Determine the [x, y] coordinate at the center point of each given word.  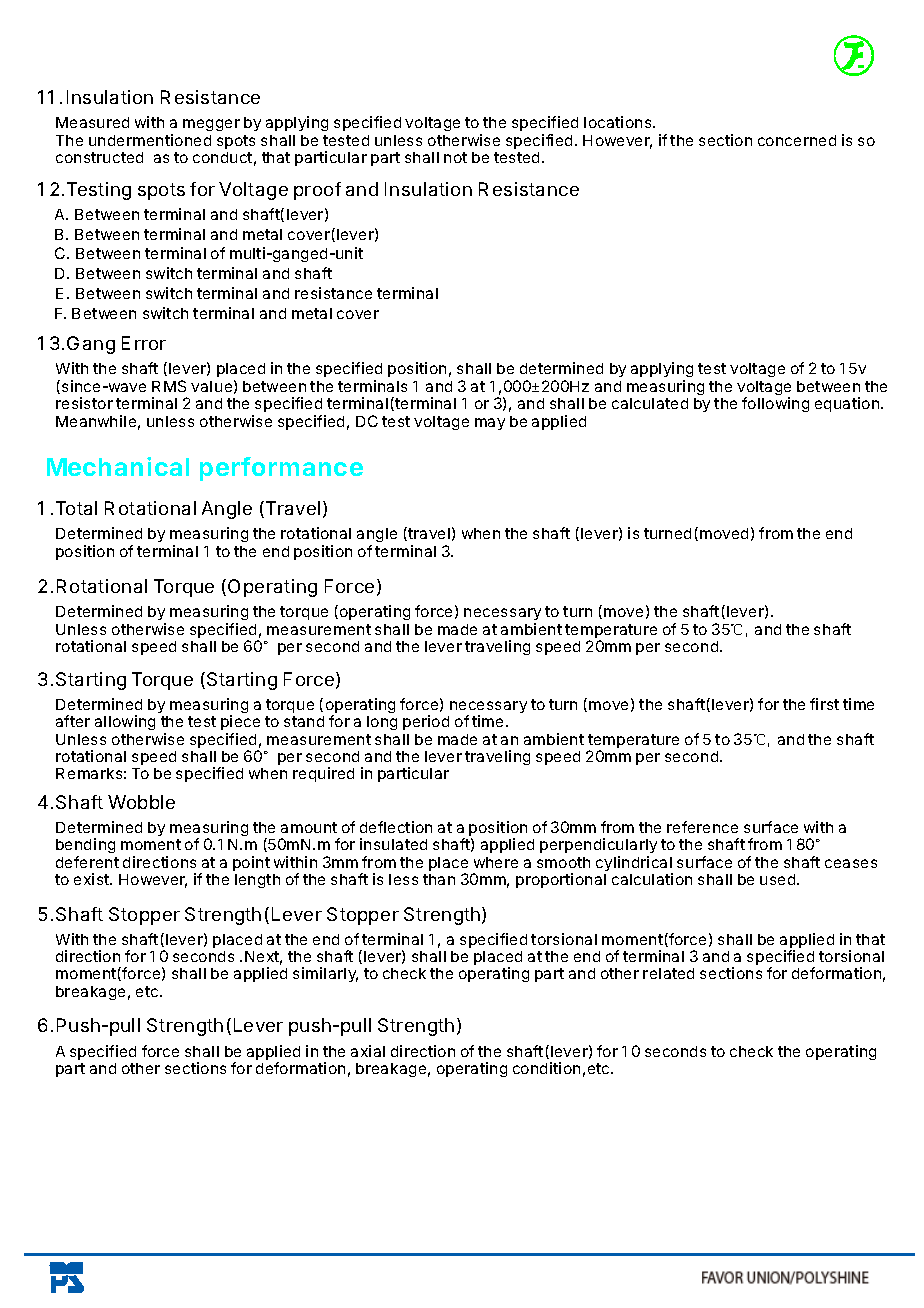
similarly [325, 974]
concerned [797, 140]
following [775, 404]
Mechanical [118, 466]
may [490, 424]
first [824, 704]
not [455, 157]
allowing [125, 722]
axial [368, 1051]
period [426, 722]
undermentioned [150, 140]
